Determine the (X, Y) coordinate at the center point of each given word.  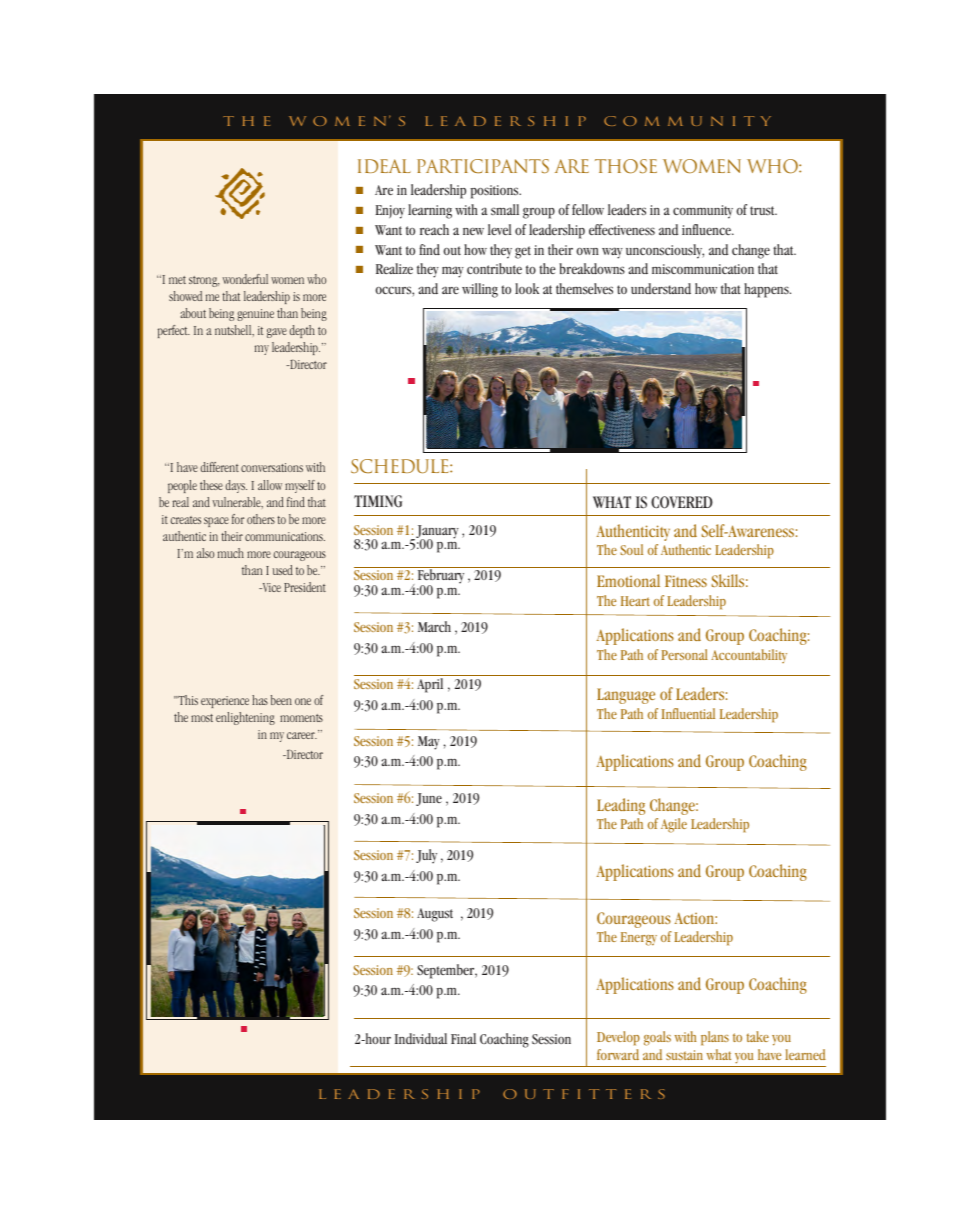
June (429, 799)
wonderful (245, 279)
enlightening (245, 718)
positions (495, 192)
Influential (688, 713)
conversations (272, 467)
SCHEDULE (401, 466)
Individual (421, 1039)
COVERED (682, 502)
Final (463, 1038)
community (703, 212)
